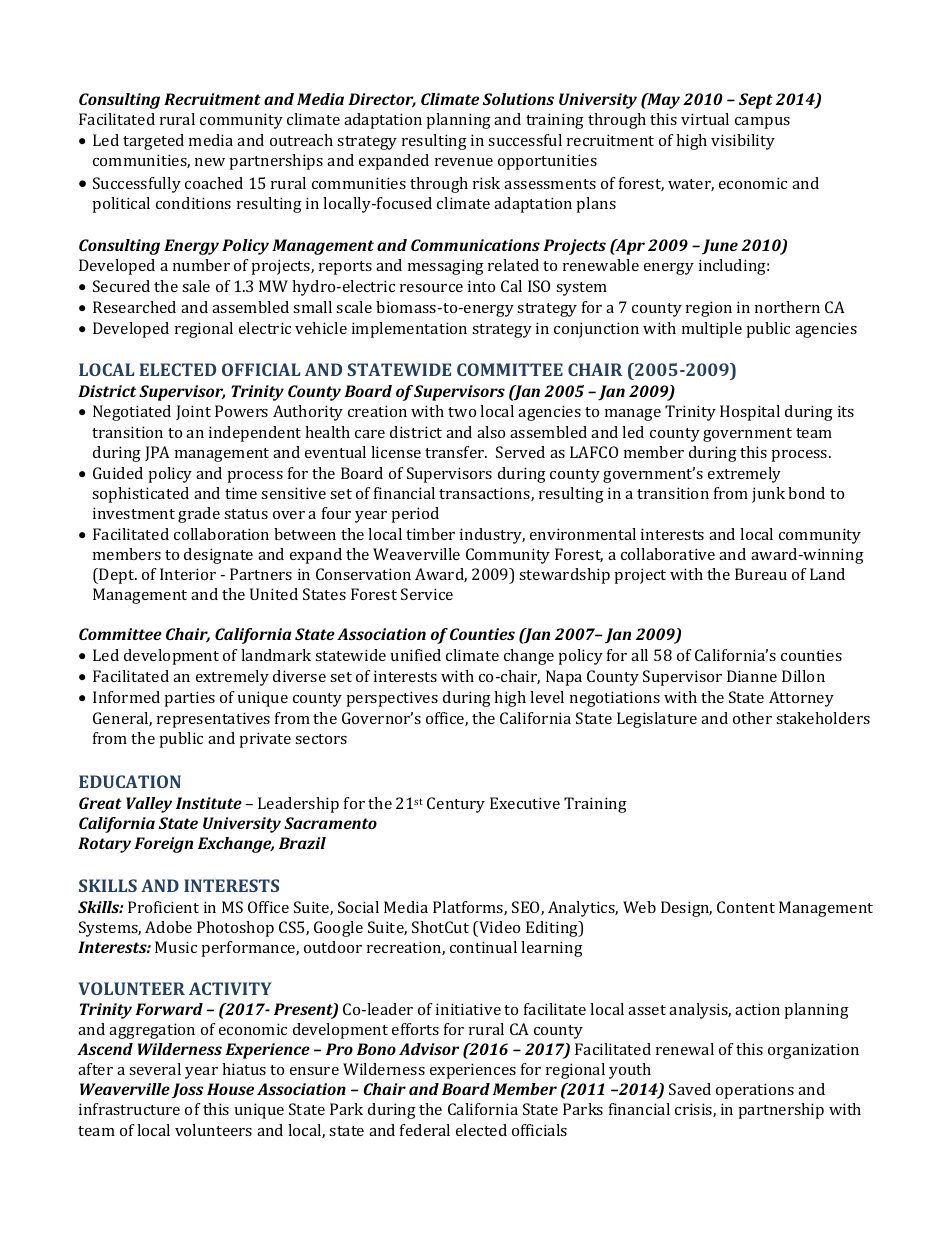  What do you see at coordinates (153, 142) in the image?
I see `targeted` at bounding box center [153, 142].
